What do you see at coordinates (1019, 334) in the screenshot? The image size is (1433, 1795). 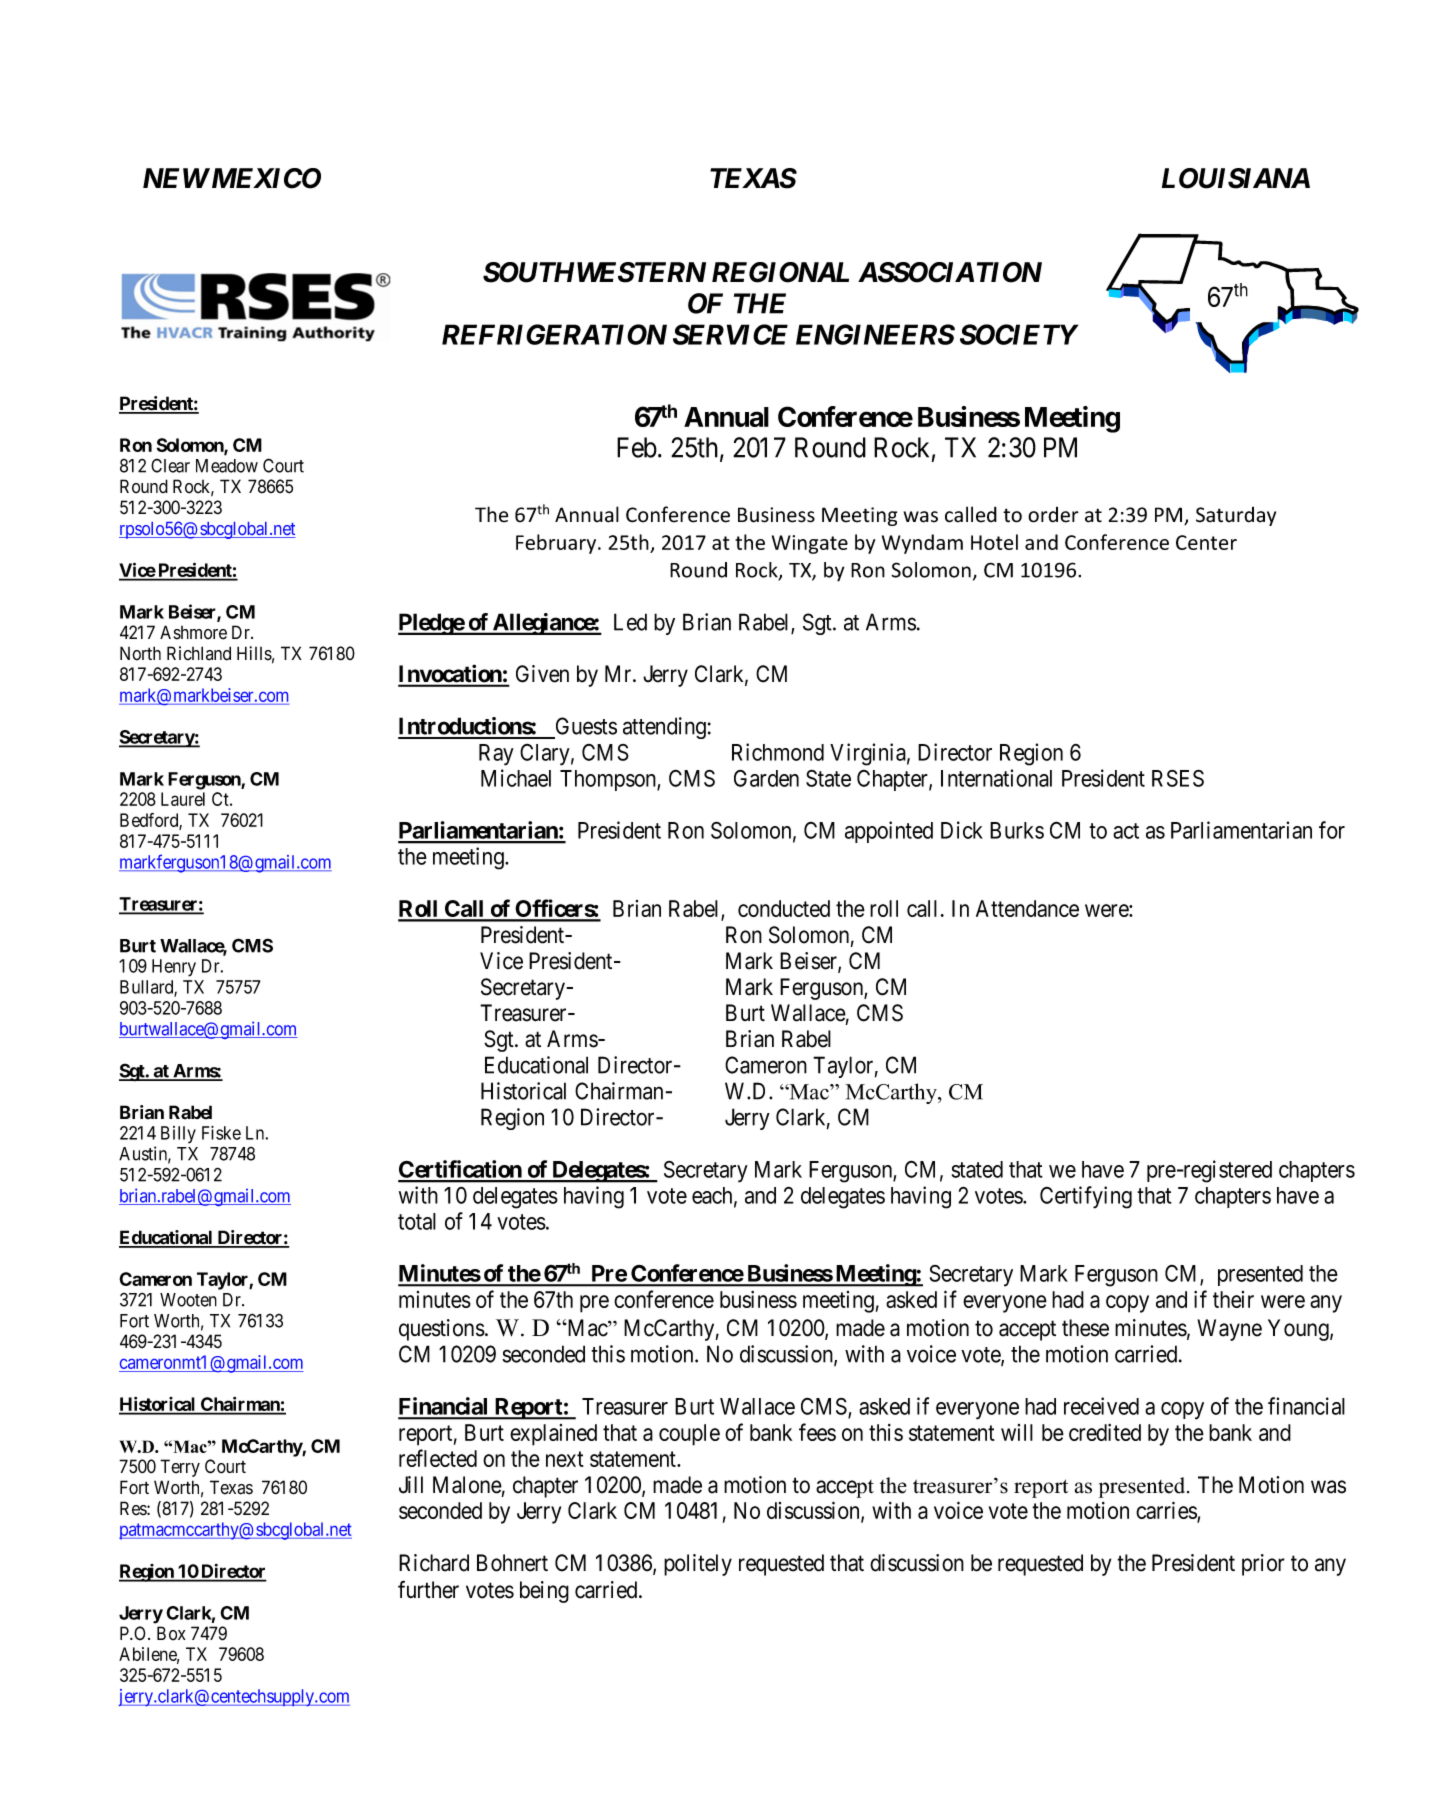 I see `SOCIETY` at bounding box center [1019, 334].
